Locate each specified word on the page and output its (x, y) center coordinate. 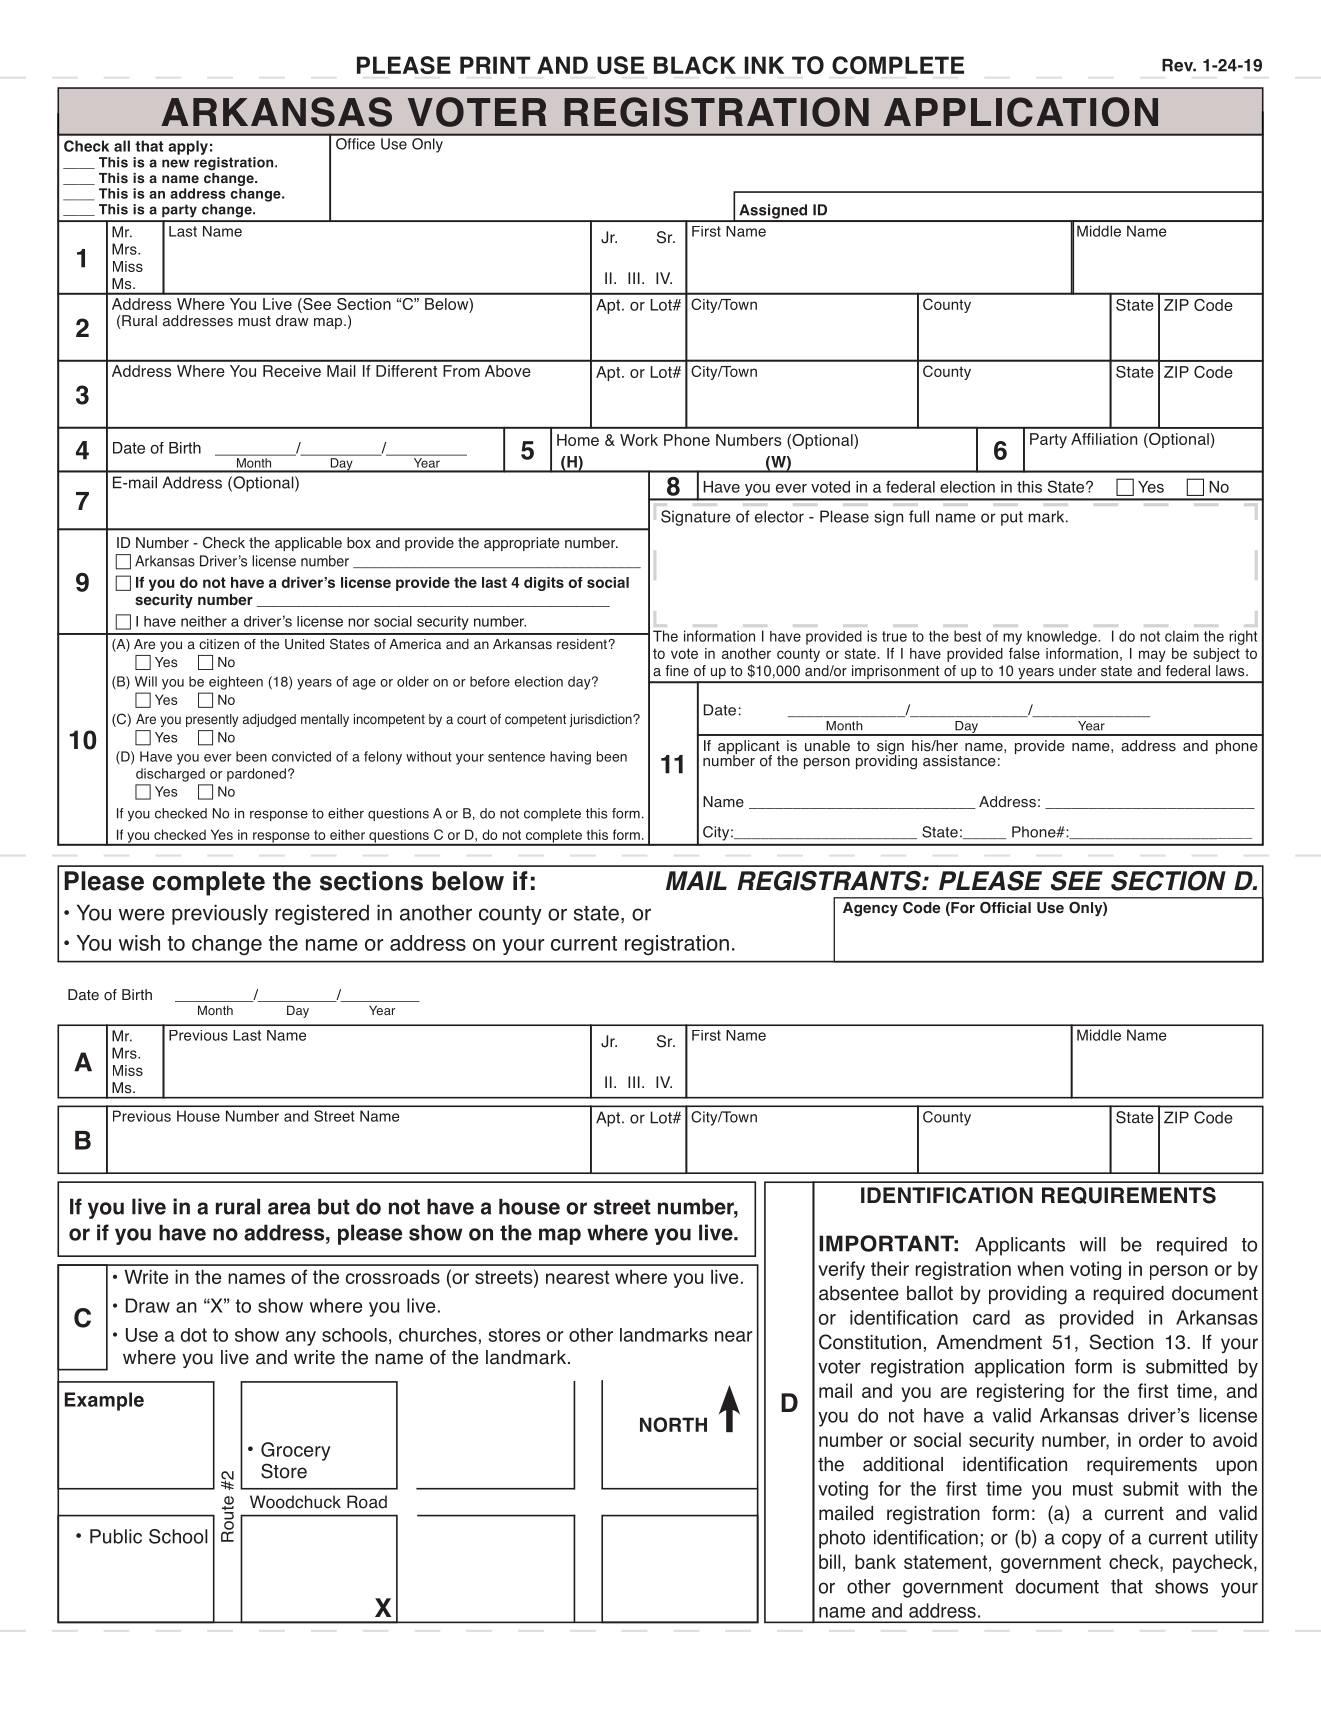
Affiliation (1104, 439)
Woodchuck (295, 1502)
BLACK (695, 65)
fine (677, 671)
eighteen (236, 683)
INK (764, 65)
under (1077, 671)
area (289, 1208)
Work (639, 440)
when (1040, 1268)
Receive (292, 371)
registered (322, 914)
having (570, 758)
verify (841, 1270)
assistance (959, 761)
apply (188, 147)
